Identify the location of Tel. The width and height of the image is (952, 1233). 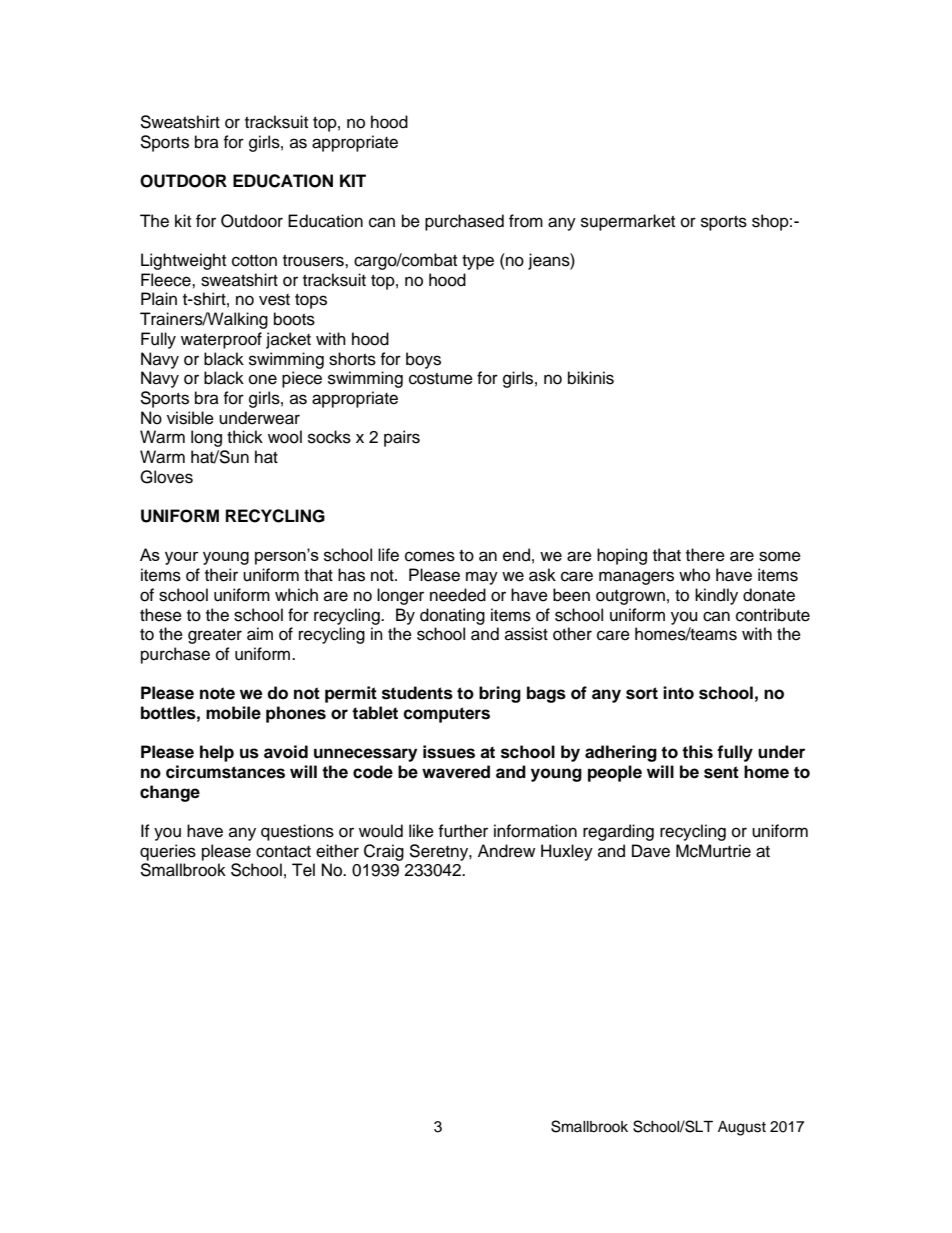
(303, 870).
